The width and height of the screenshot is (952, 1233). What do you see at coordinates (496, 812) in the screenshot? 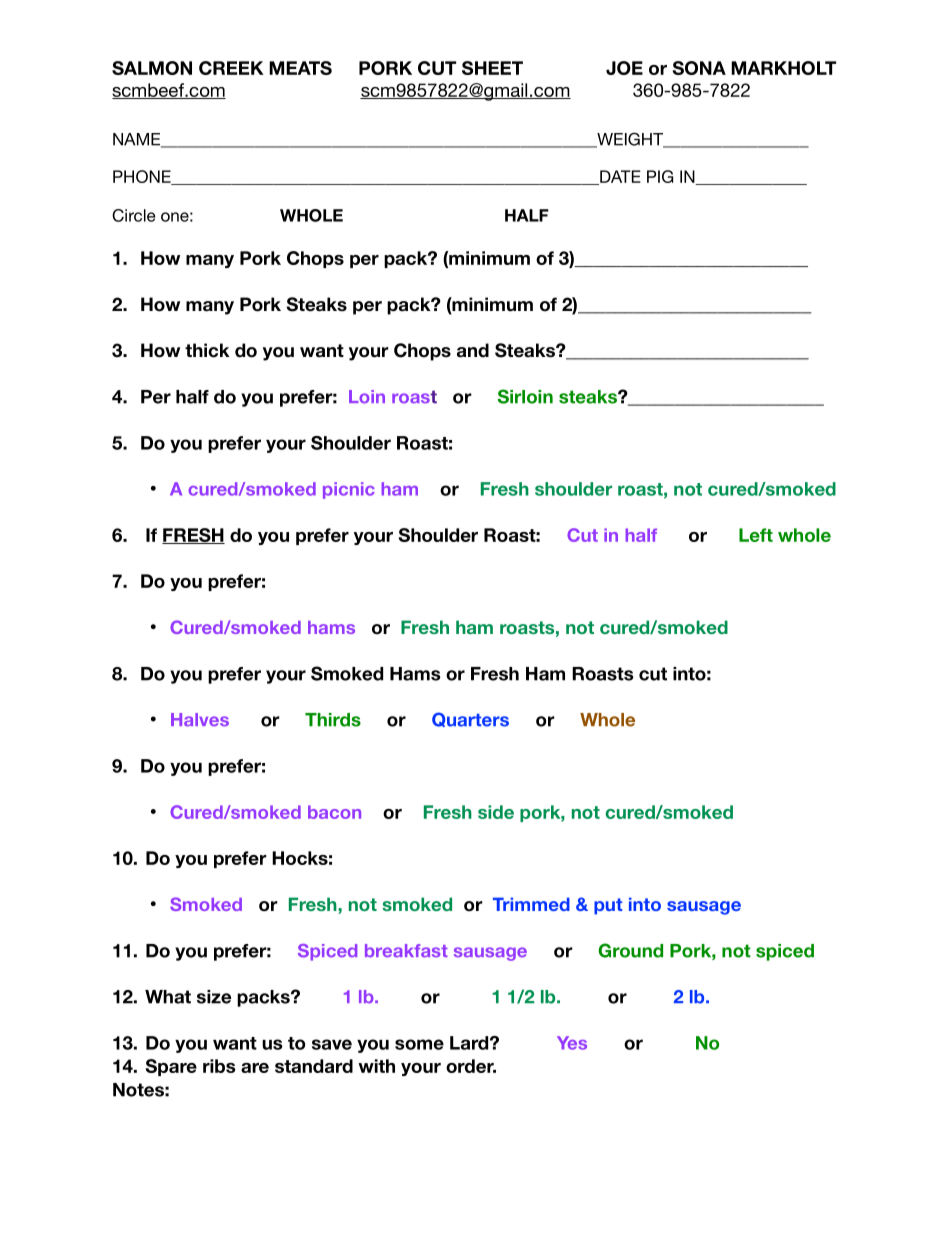
I see `side` at bounding box center [496, 812].
